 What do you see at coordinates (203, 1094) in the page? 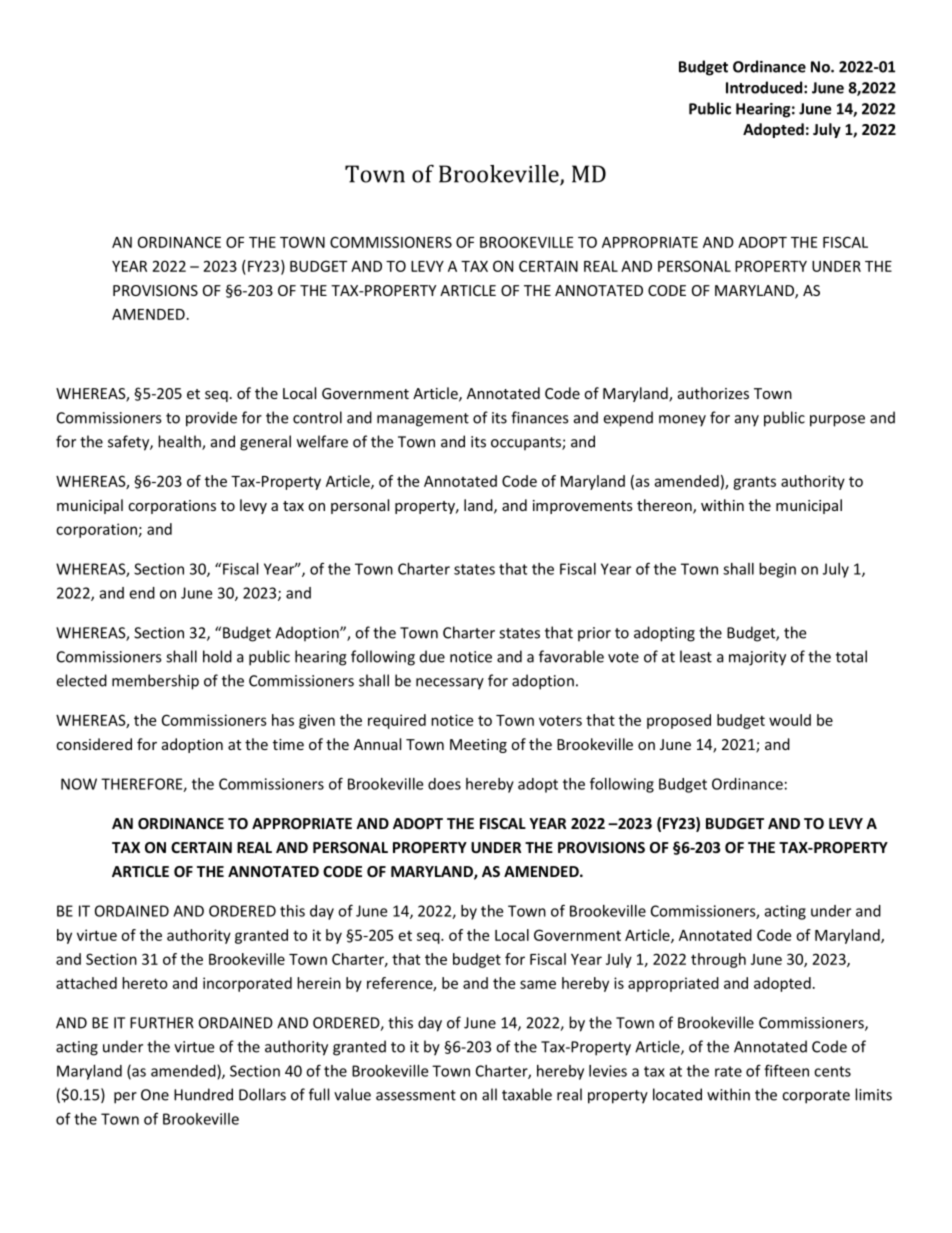
I see `Hundred` at bounding box center [203, 1094].
